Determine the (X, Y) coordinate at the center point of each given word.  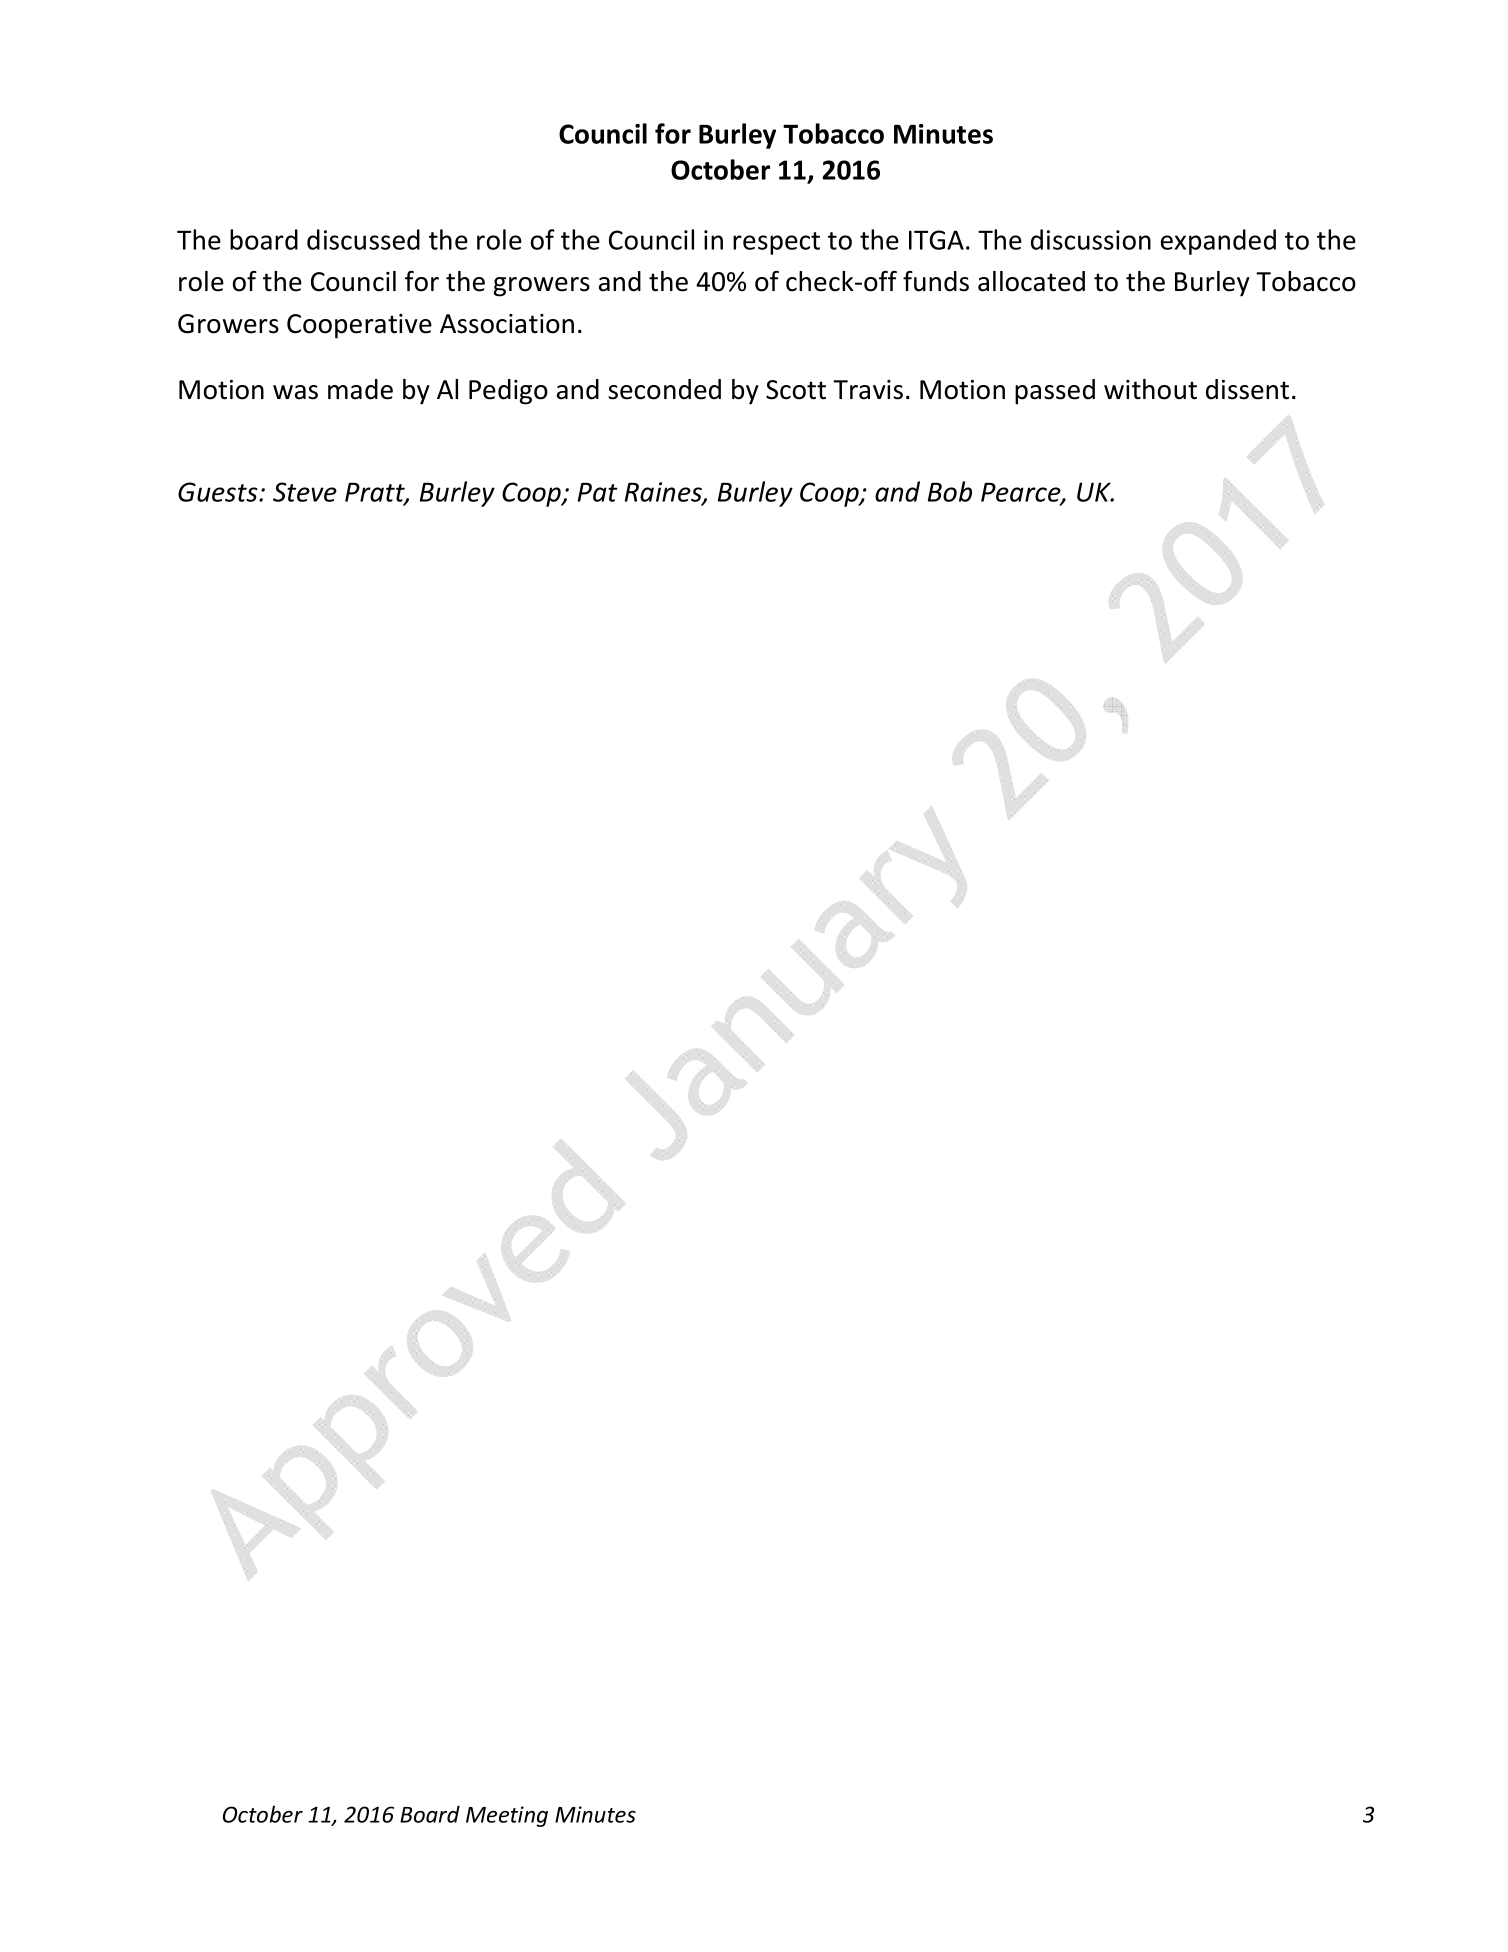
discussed (363, 239)
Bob (950, 491)
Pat (598, 492)
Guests (219, 492)
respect (776, 243)
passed (1055, 392)
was (295, 392)
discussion (1091, 239)
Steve (305, 492)
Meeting (507, 1816)
